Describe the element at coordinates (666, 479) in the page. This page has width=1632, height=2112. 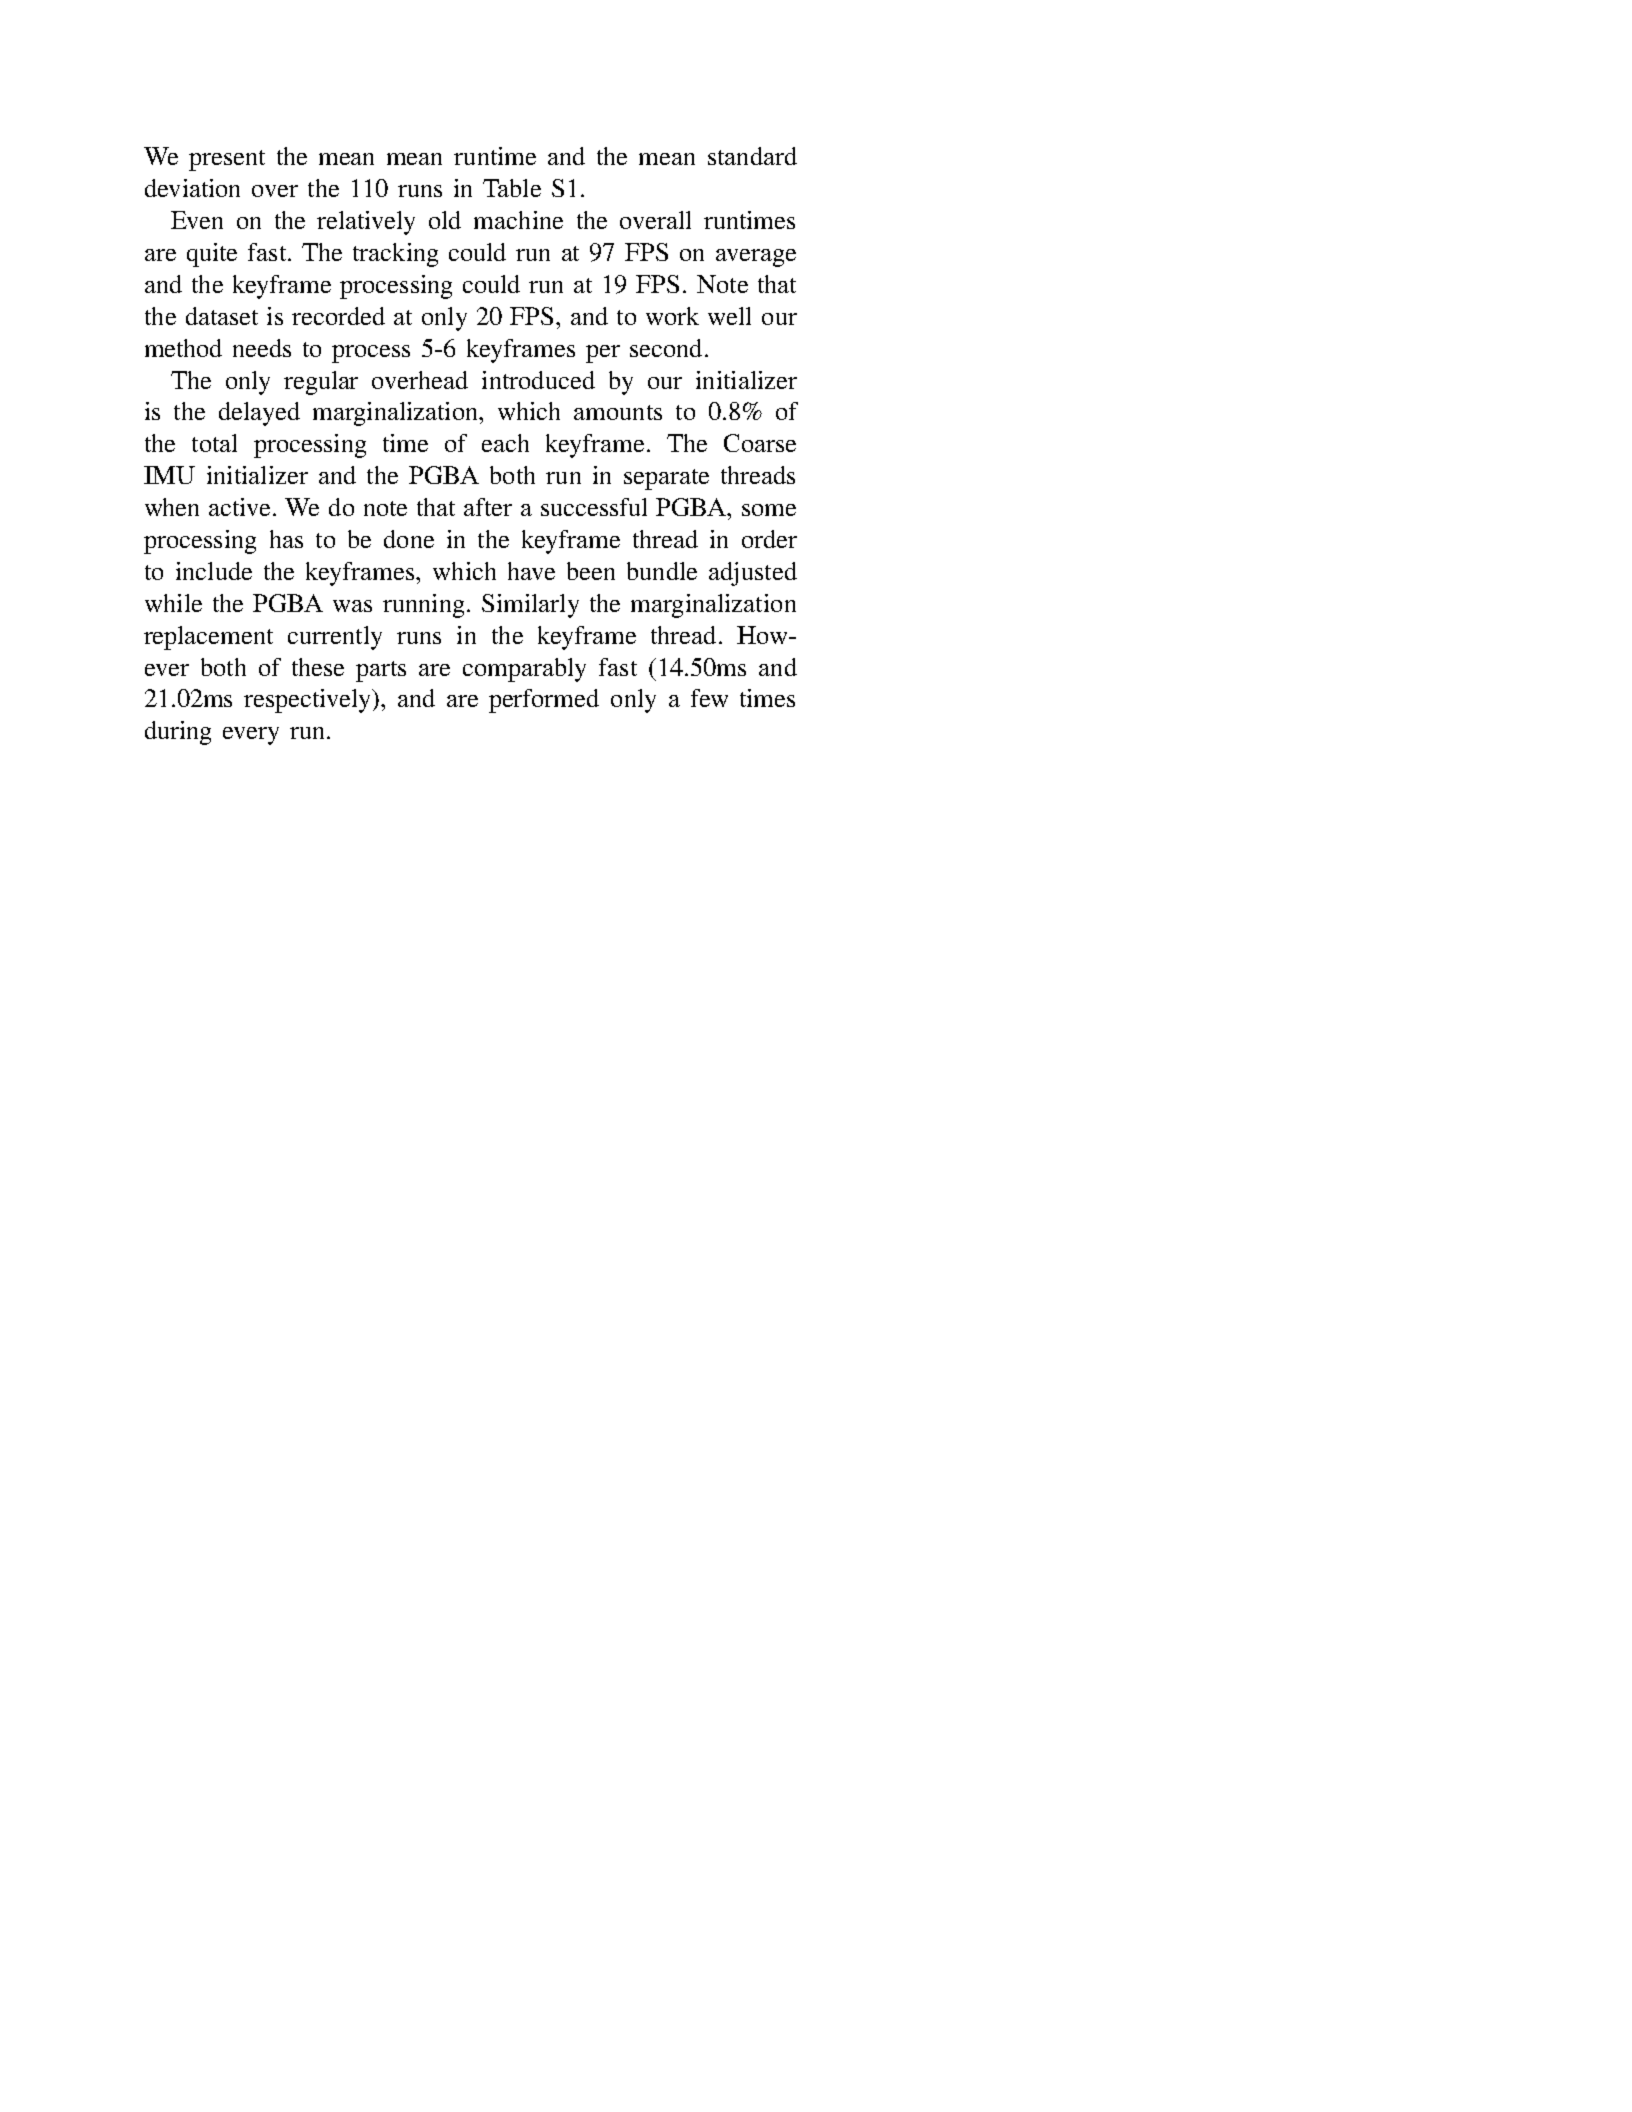
I see `separate` at that location.
